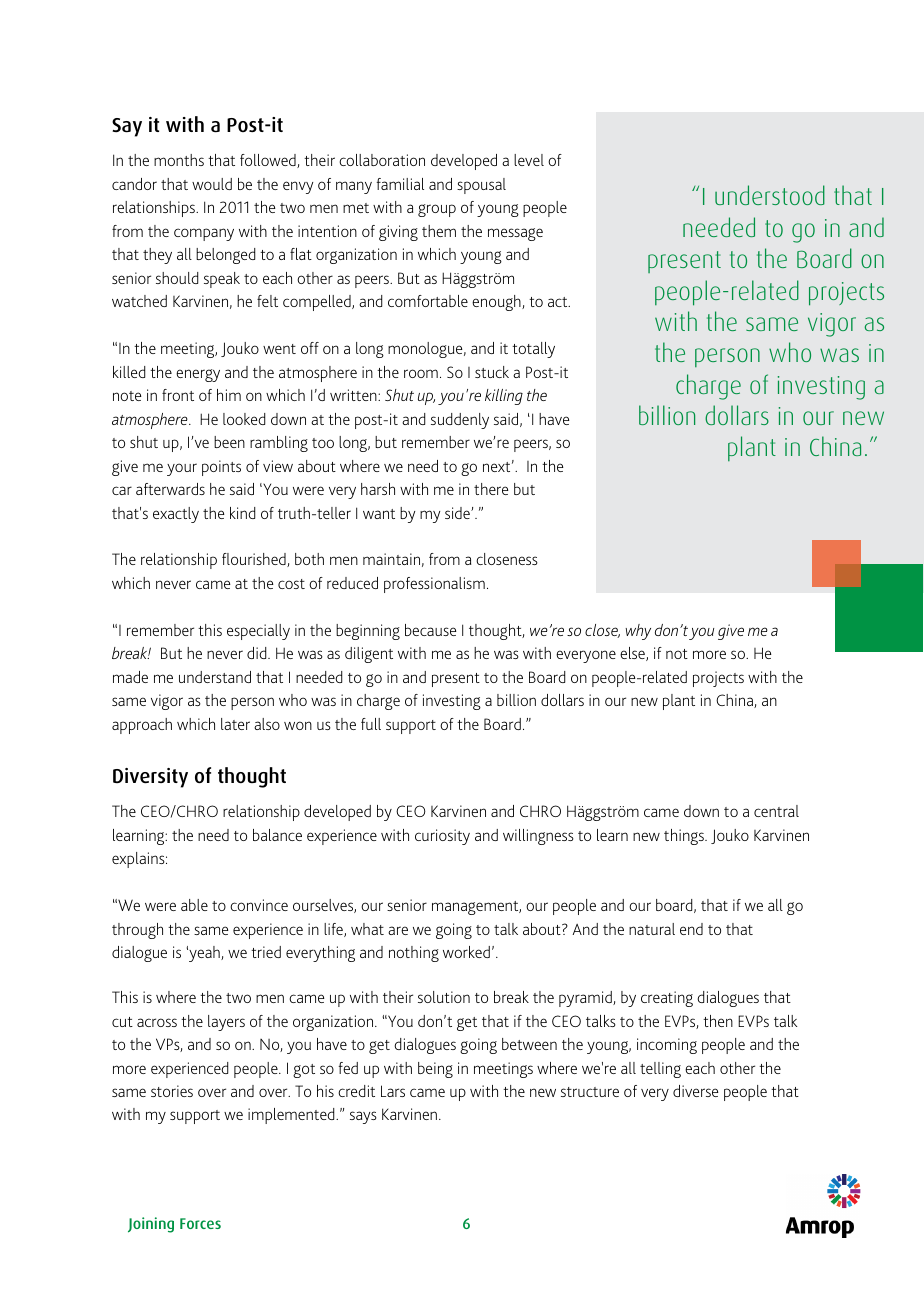 This image has height=1309, width=924. I want to click on things, so click(685, 837).
